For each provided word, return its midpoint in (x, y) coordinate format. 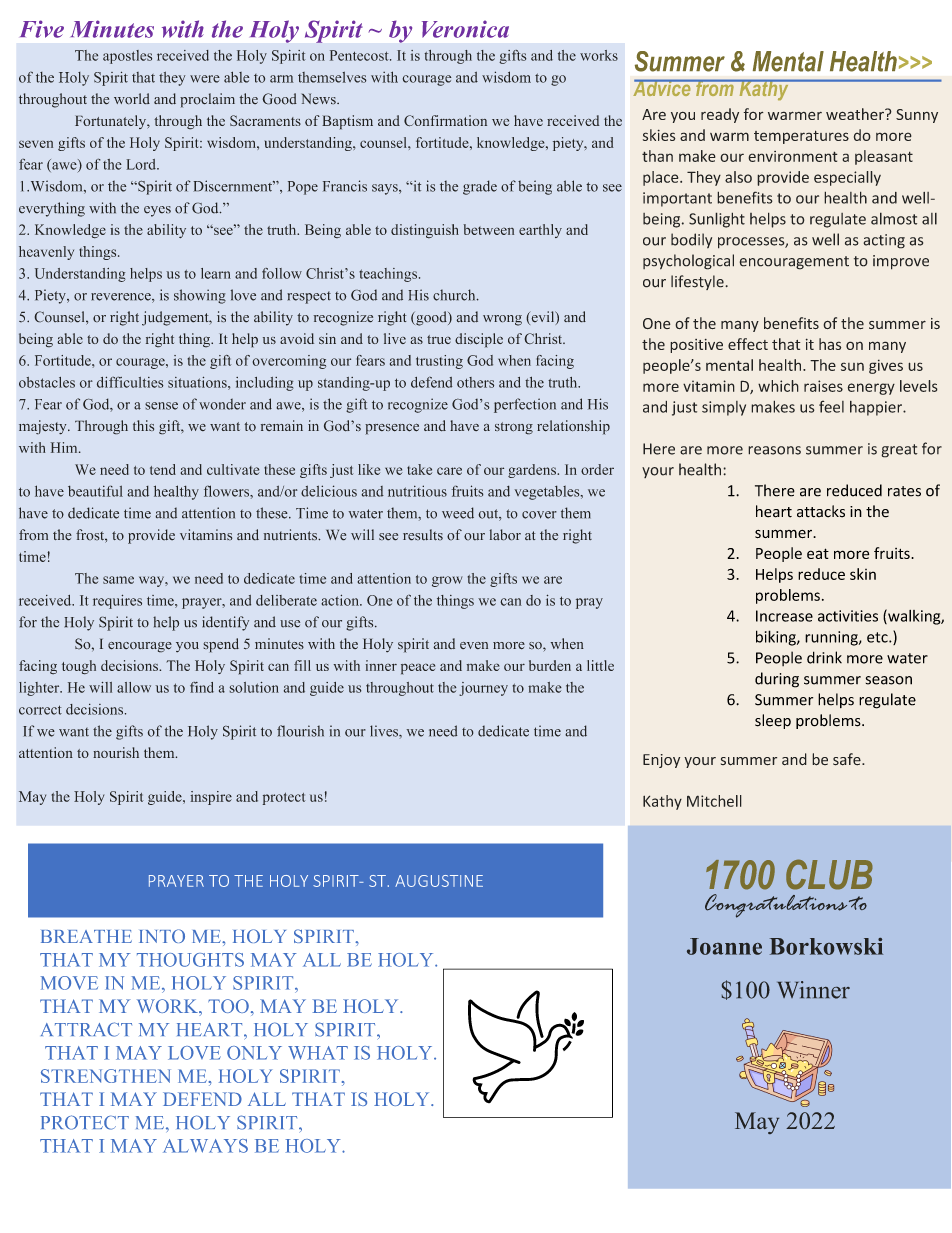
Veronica (465, 29)
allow (134, 687)
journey (483, 689)
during (777, 680)
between (488, 229)
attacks (821, 511)
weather (856, 114)
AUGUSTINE (439, 881)
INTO (162, 936)
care (449, 471)
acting (884, 241)
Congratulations (776, 906)
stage (129, 62)
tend (163, 469)
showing (200, 296)
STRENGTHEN (106, 1076)
